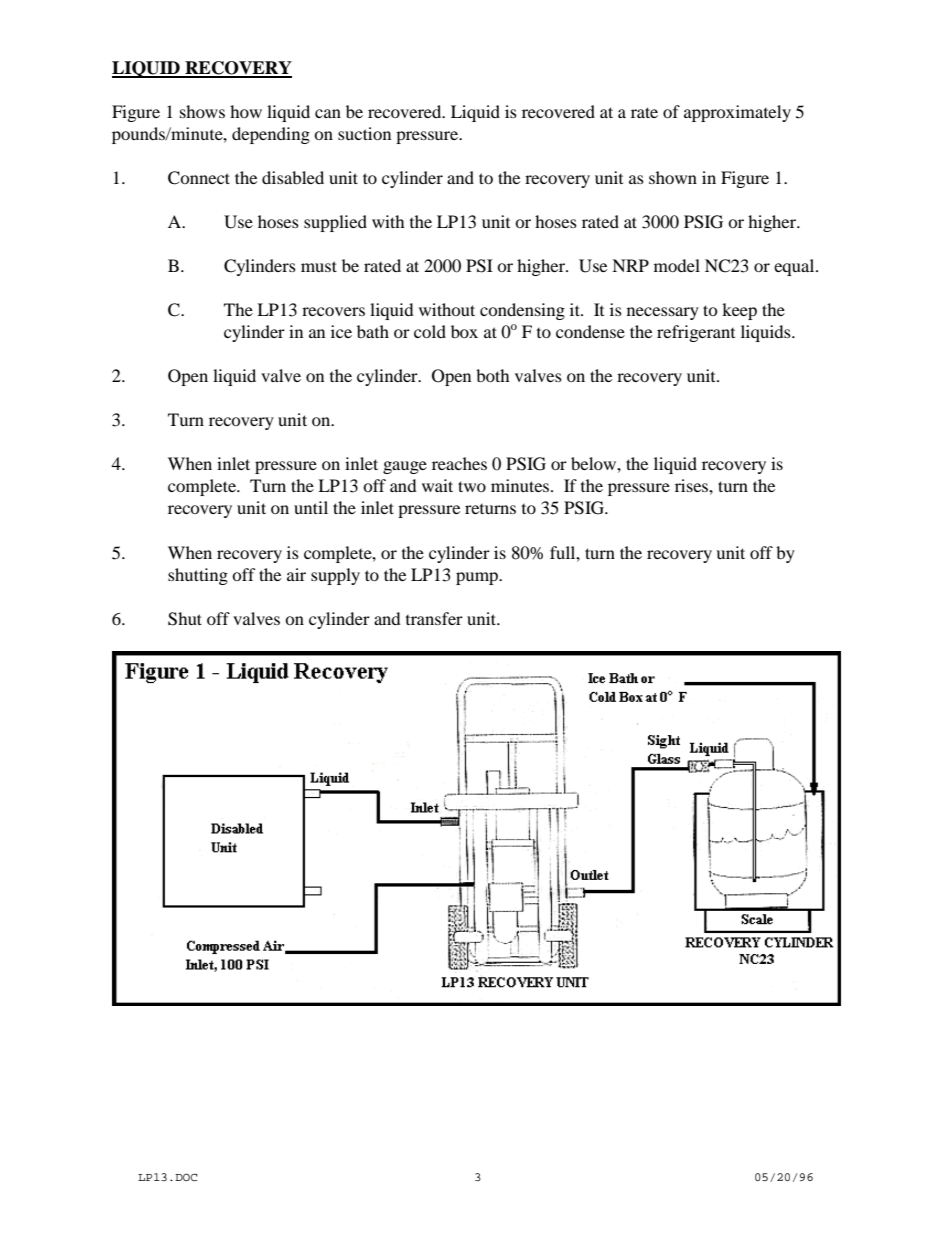 This document has width=952, height=1233. I want to click on ice, so click(341, 331).
